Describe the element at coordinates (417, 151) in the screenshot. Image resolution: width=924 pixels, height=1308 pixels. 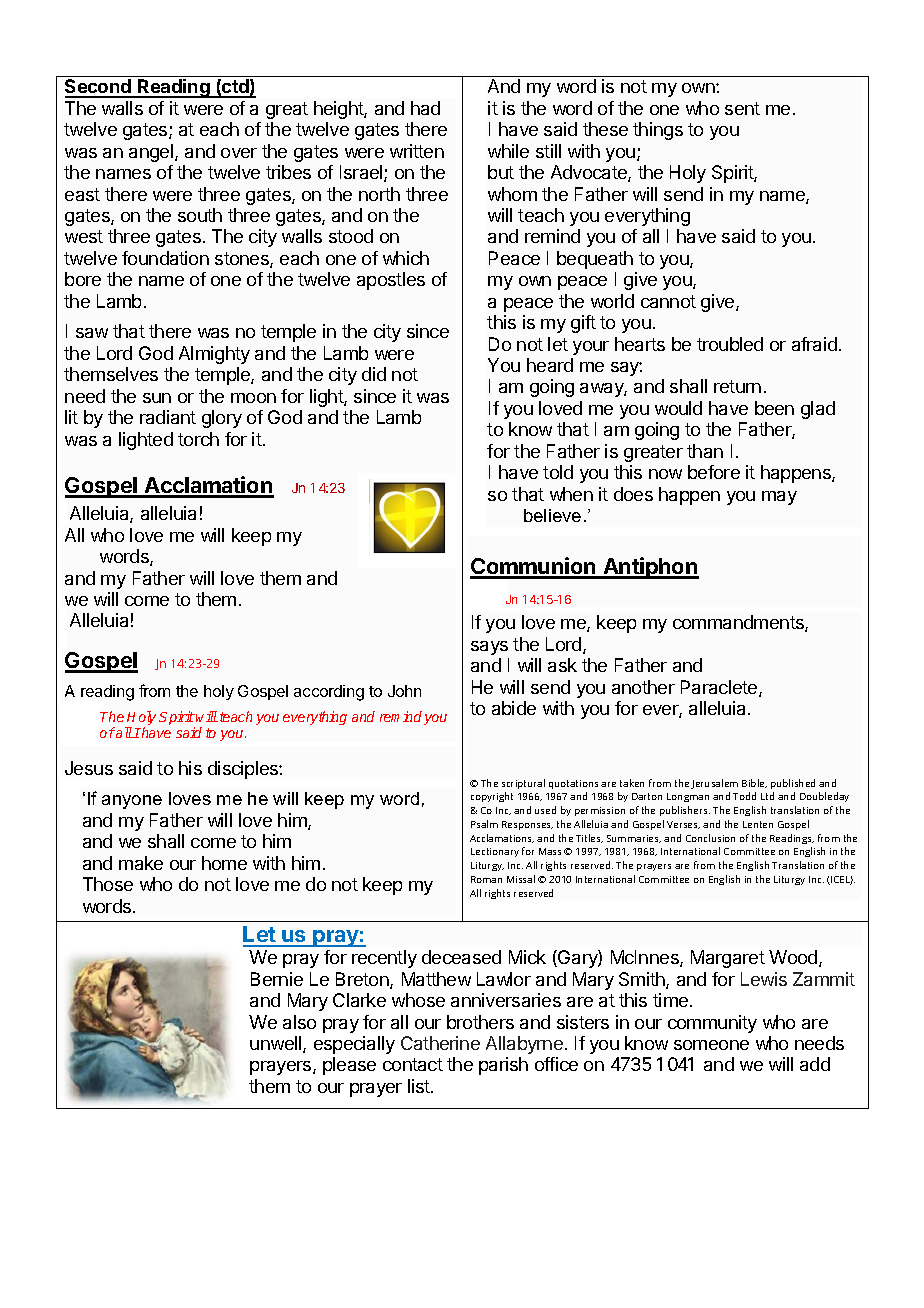
I see `written` at that location.
